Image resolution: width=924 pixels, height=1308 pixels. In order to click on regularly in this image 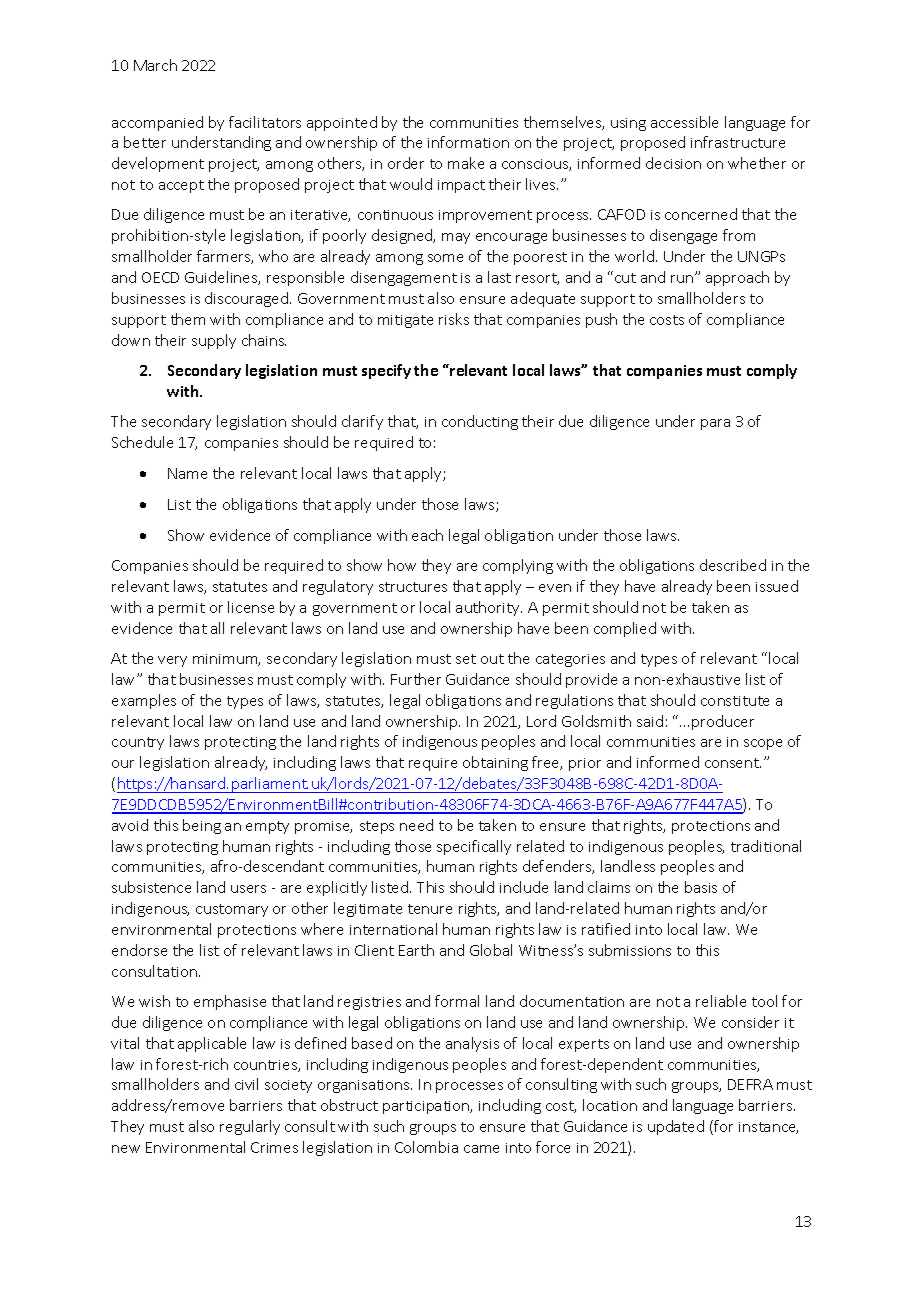, I will do `click(250, 1127)`.
